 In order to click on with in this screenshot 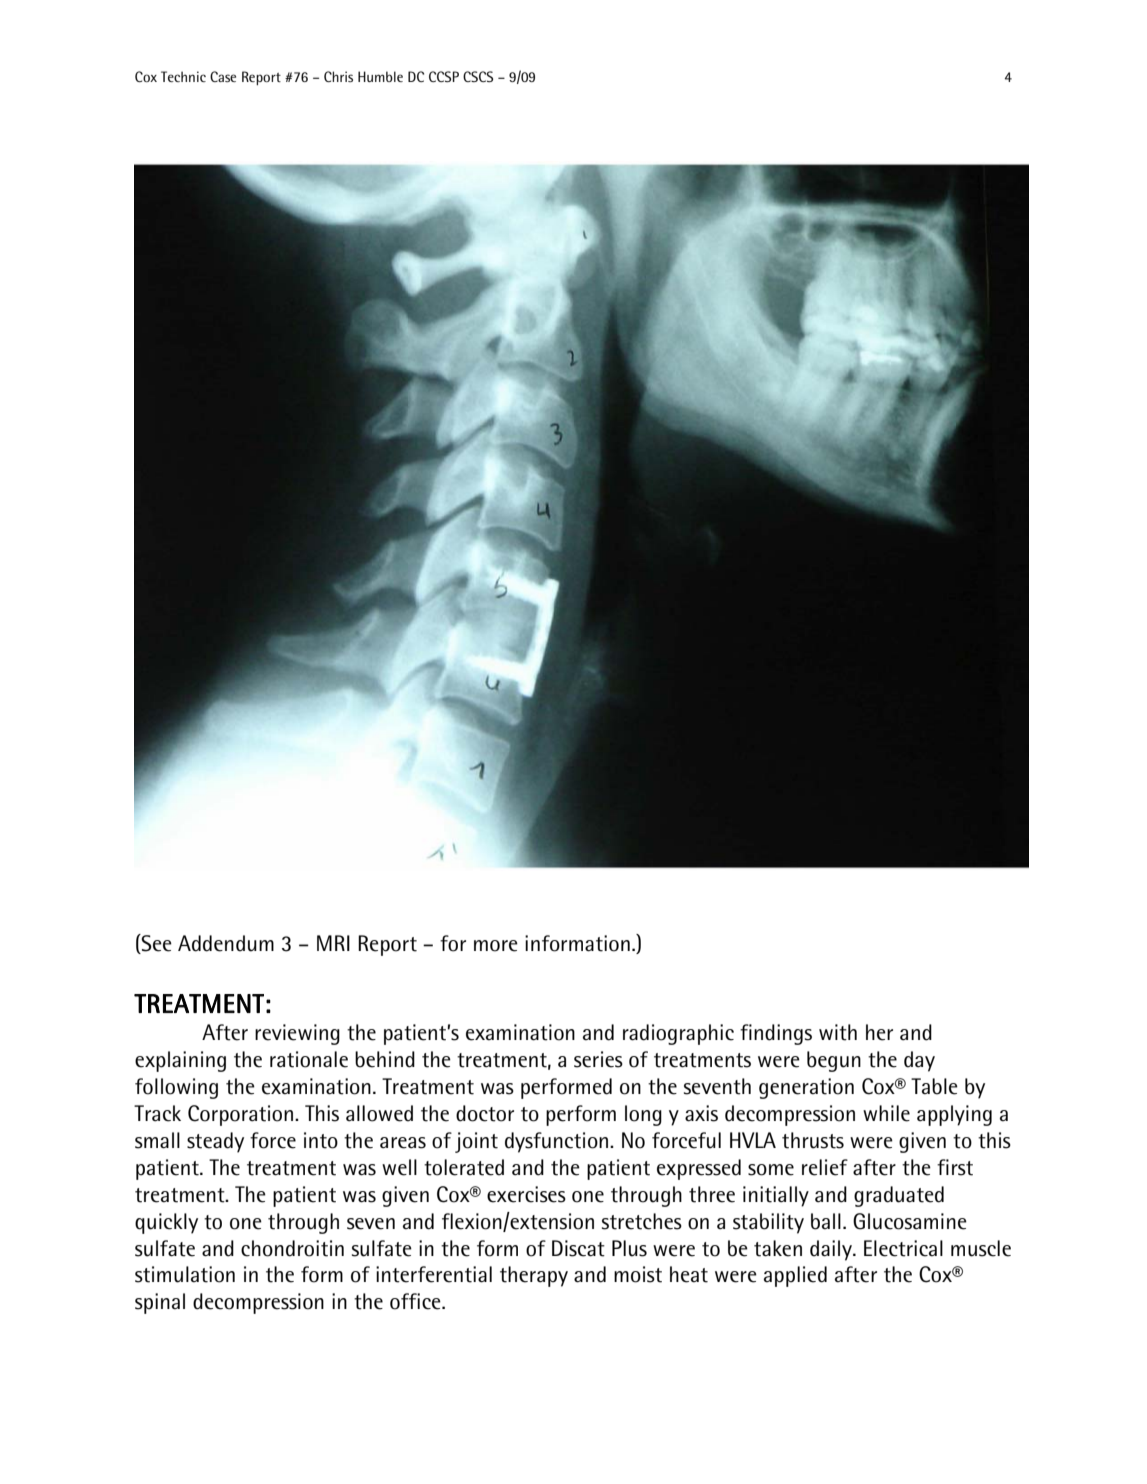, I will do `click(838, 1032)`.
